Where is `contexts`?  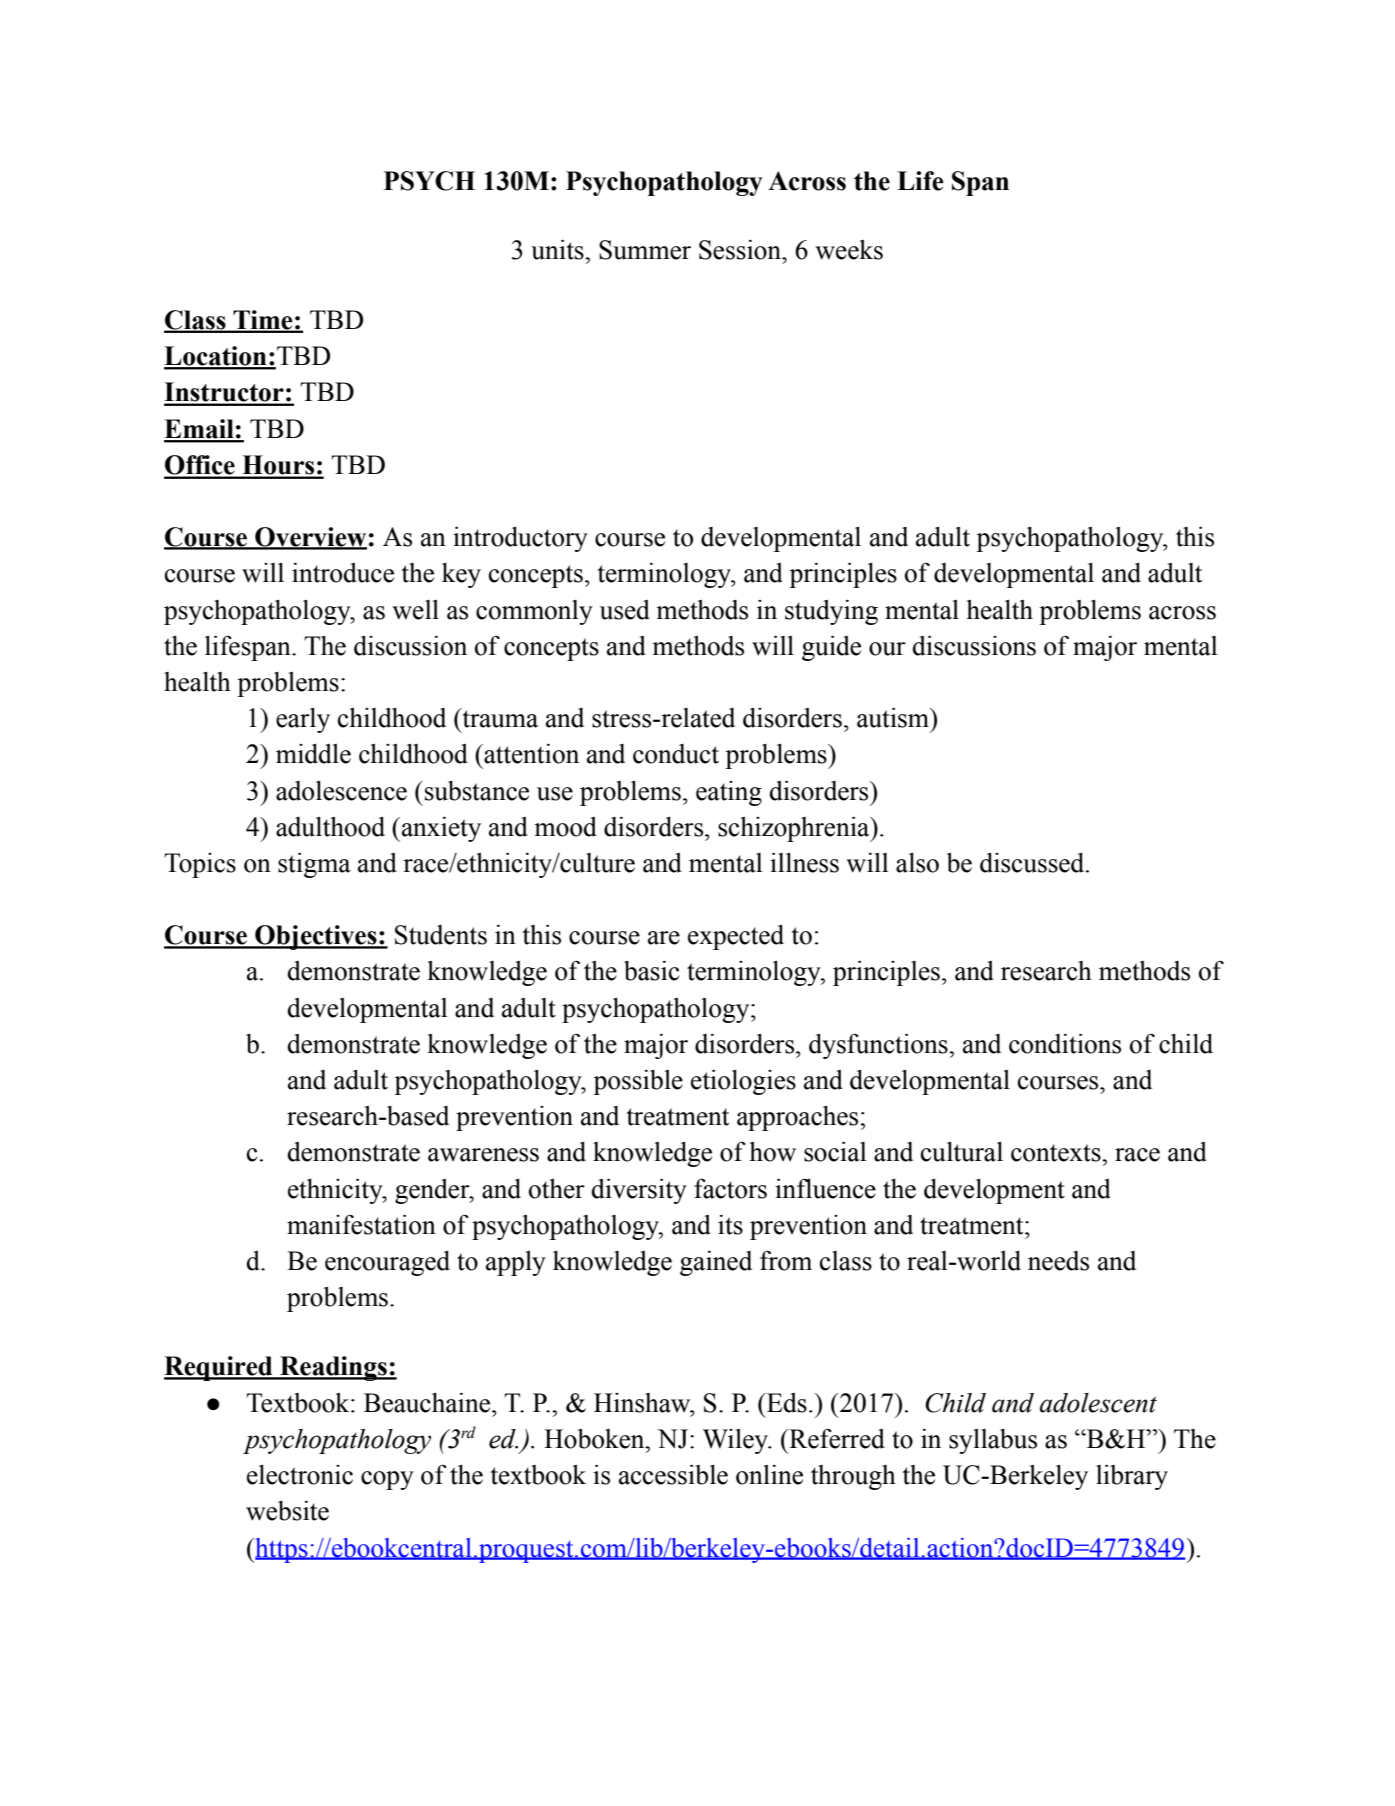 contexts is located at coordinates (1057, 1153).
